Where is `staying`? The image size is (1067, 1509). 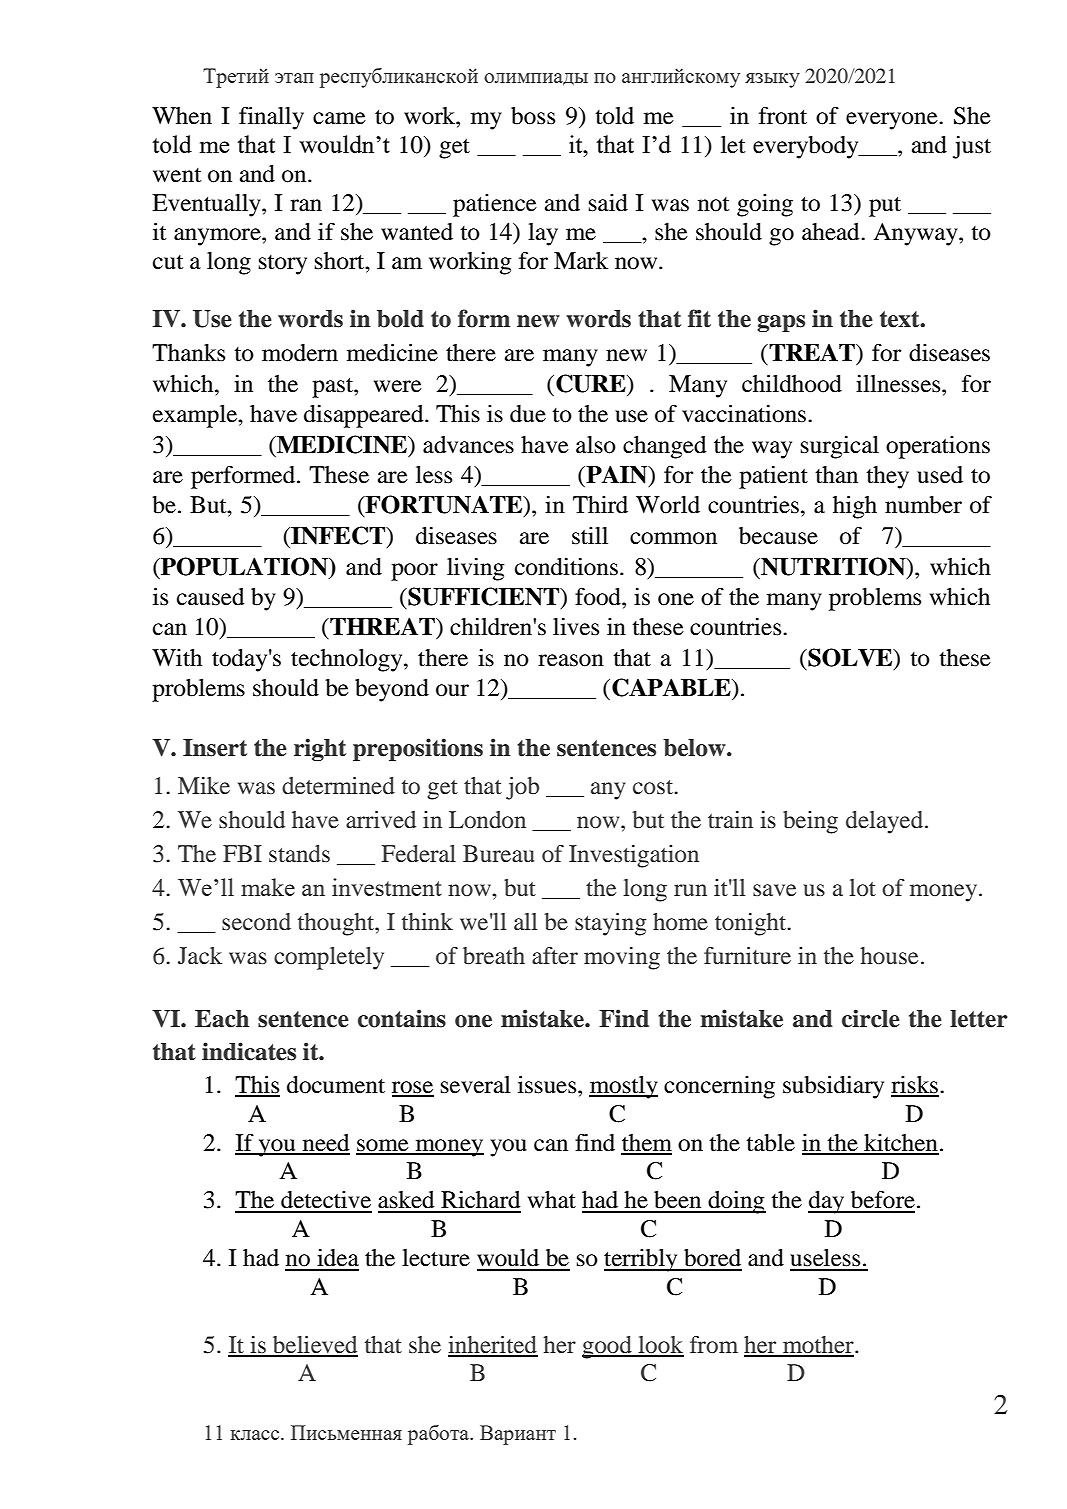
staying is located at coordinates (610, 924).
